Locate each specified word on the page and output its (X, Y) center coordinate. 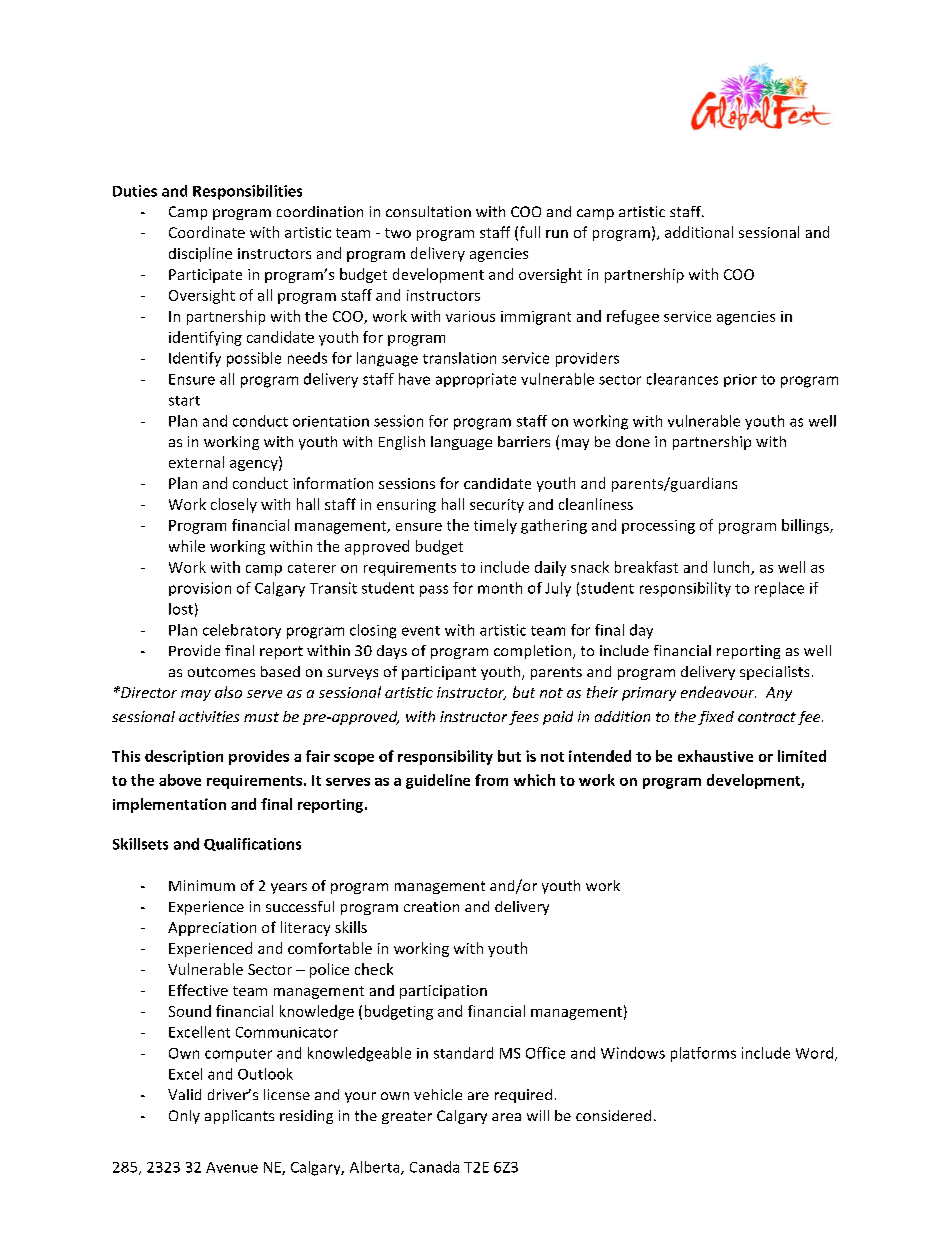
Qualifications (252, 844)
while (187, 546)
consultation (428, 211)
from (491, 780)
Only (184, 1117)
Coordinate (207, 232)
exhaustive (715, 756)
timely (495, 526)
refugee (633, 317)
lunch (733, 568)
